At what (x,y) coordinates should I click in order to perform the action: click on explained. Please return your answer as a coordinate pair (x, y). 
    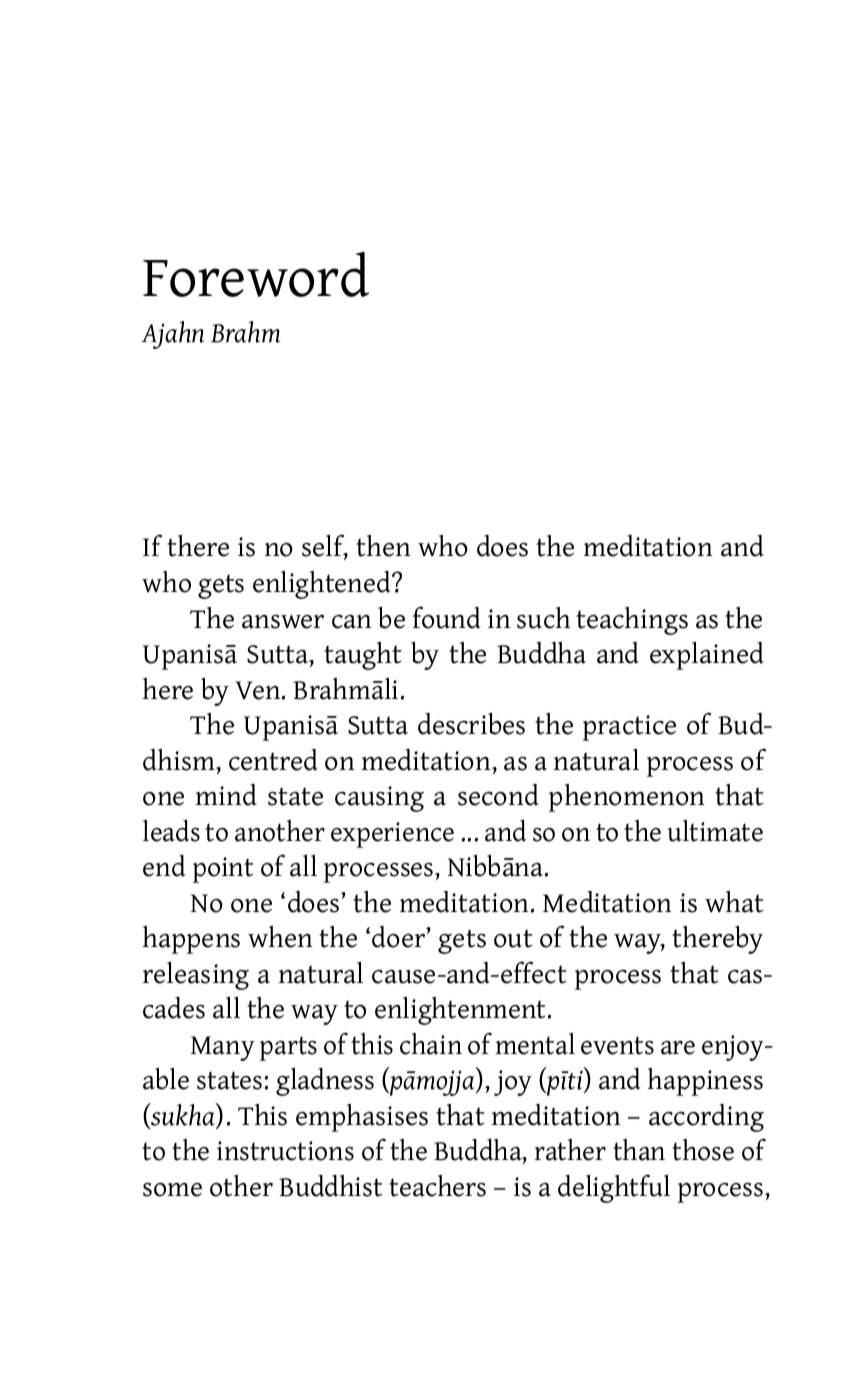
    Looking at the image, I should click on (707, 655).
